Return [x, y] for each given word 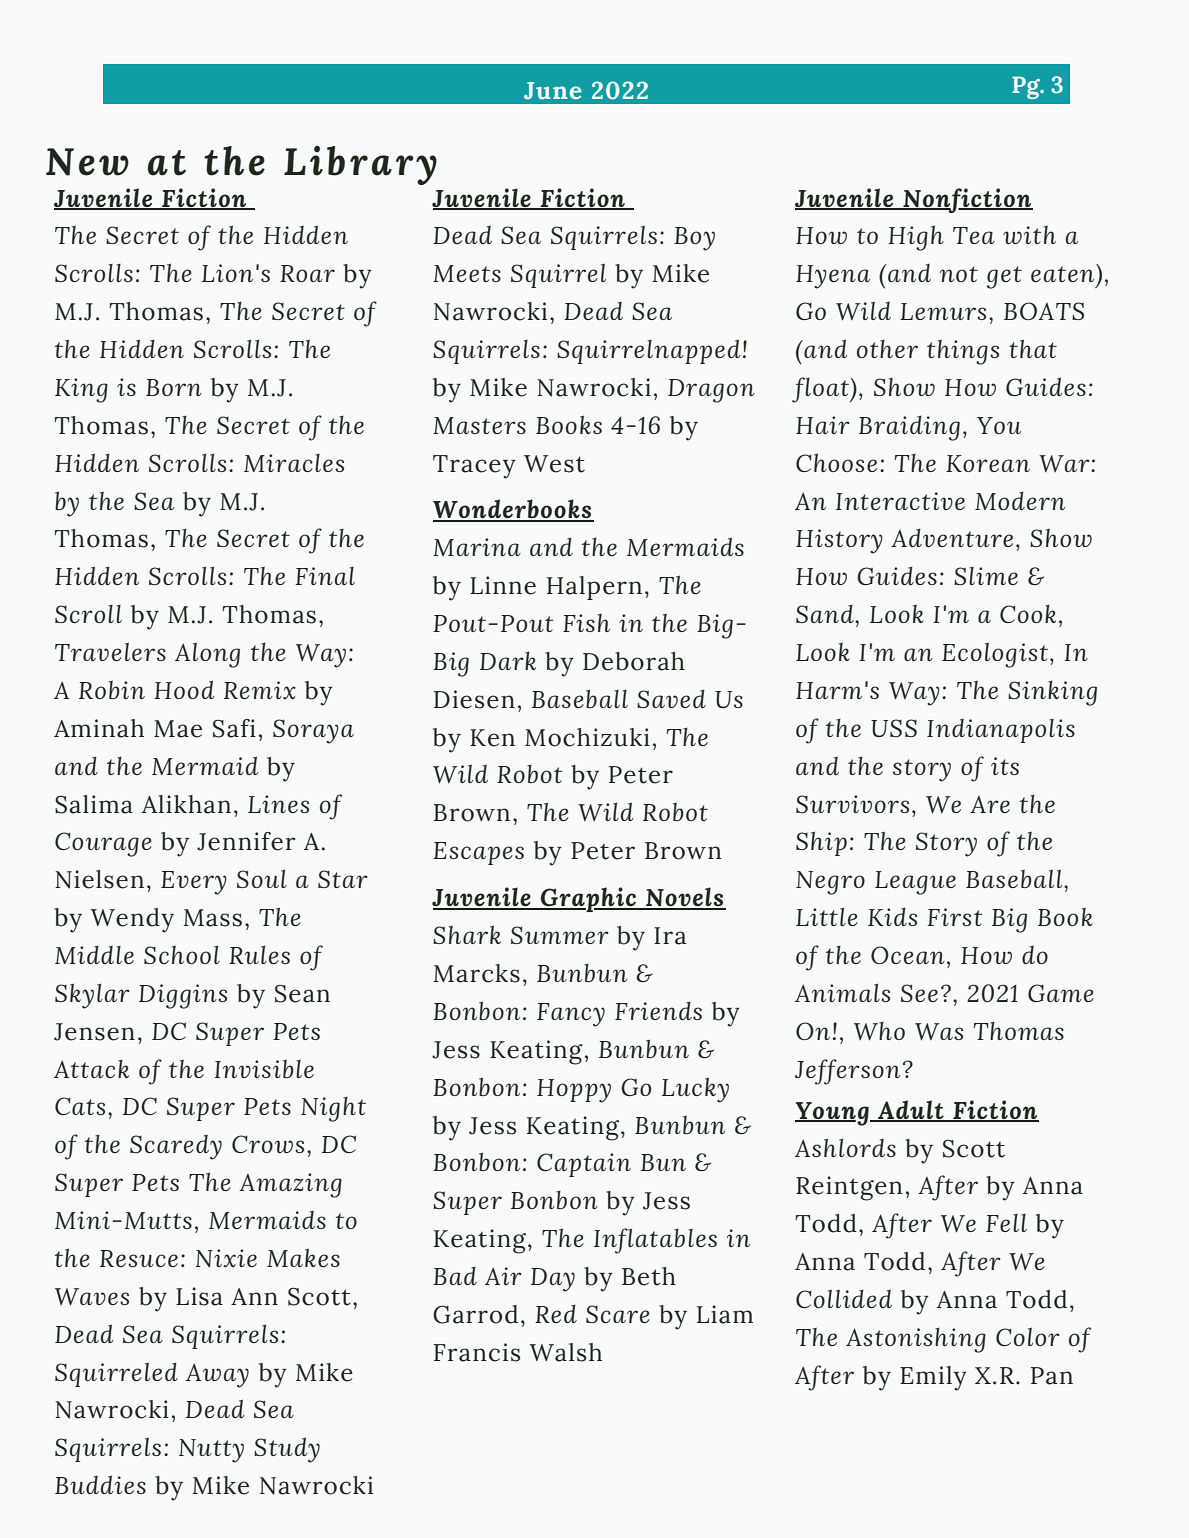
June [552, 91]
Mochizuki [587, 737]
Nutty [211, 1451]
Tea [974, 235]
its [1005, 766]
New [87, 162]
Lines [278, 804]
